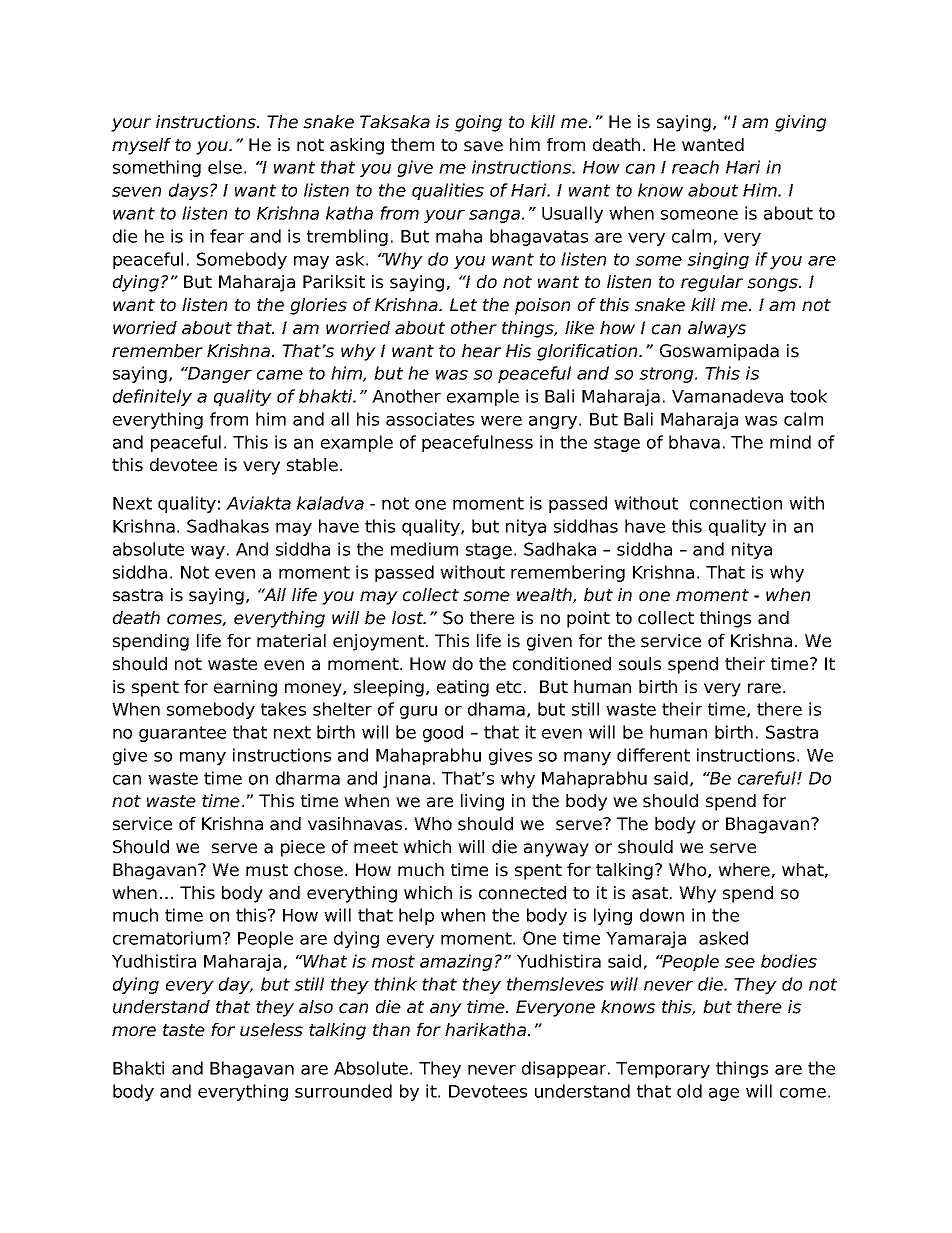 This page has width=952, height=1233. What do you see at coordinates (695, 167) in the page?
I see `reach` at bounding box center [695, 167].
